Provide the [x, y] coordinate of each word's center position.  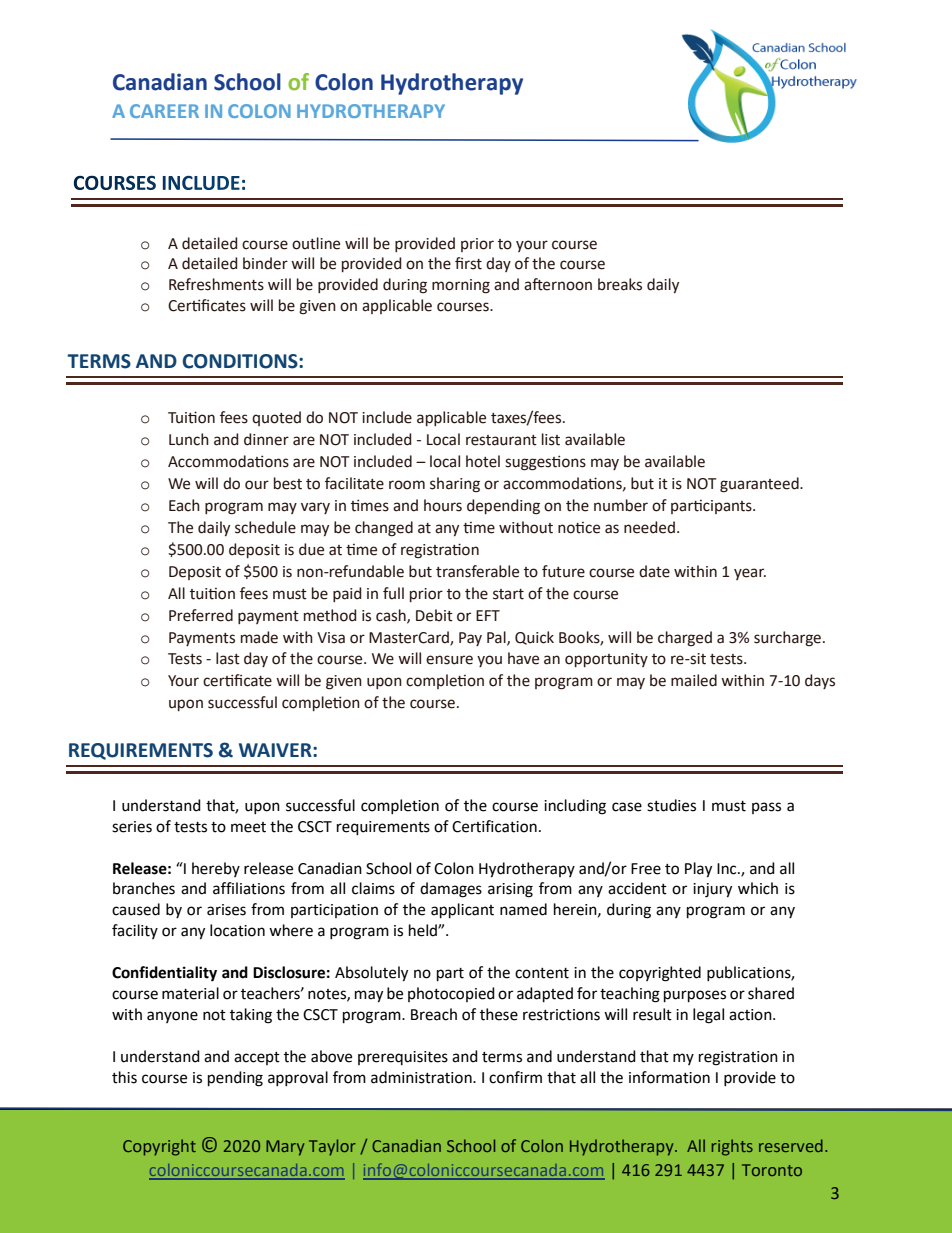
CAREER [164, 111]
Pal [497, 638]
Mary [285, 1148]
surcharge [787, 639]
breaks [620, 284]
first [468, 263]
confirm [515, 1077]
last [228, 658]
